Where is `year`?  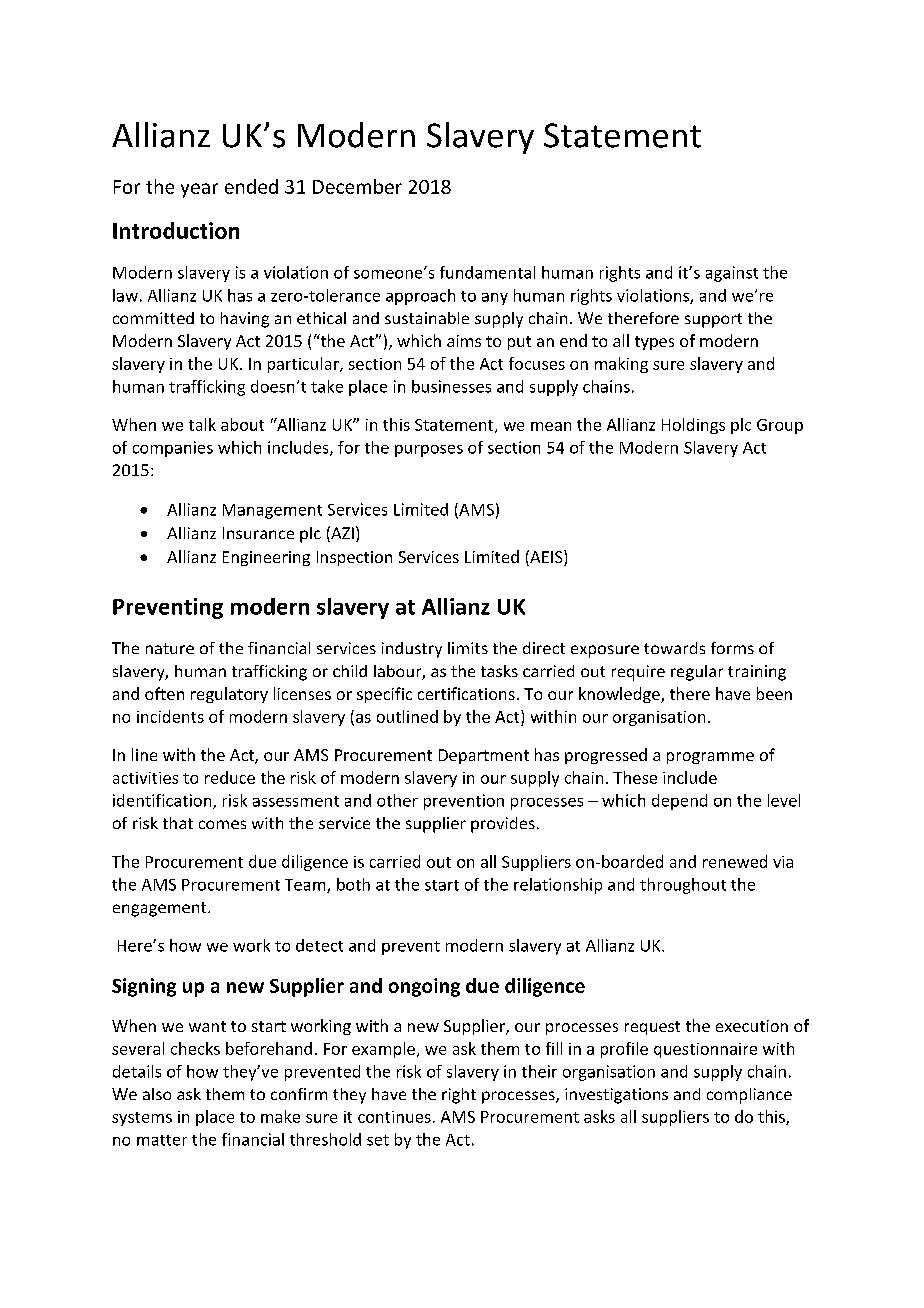 year is located at coordinates (199, 190).
